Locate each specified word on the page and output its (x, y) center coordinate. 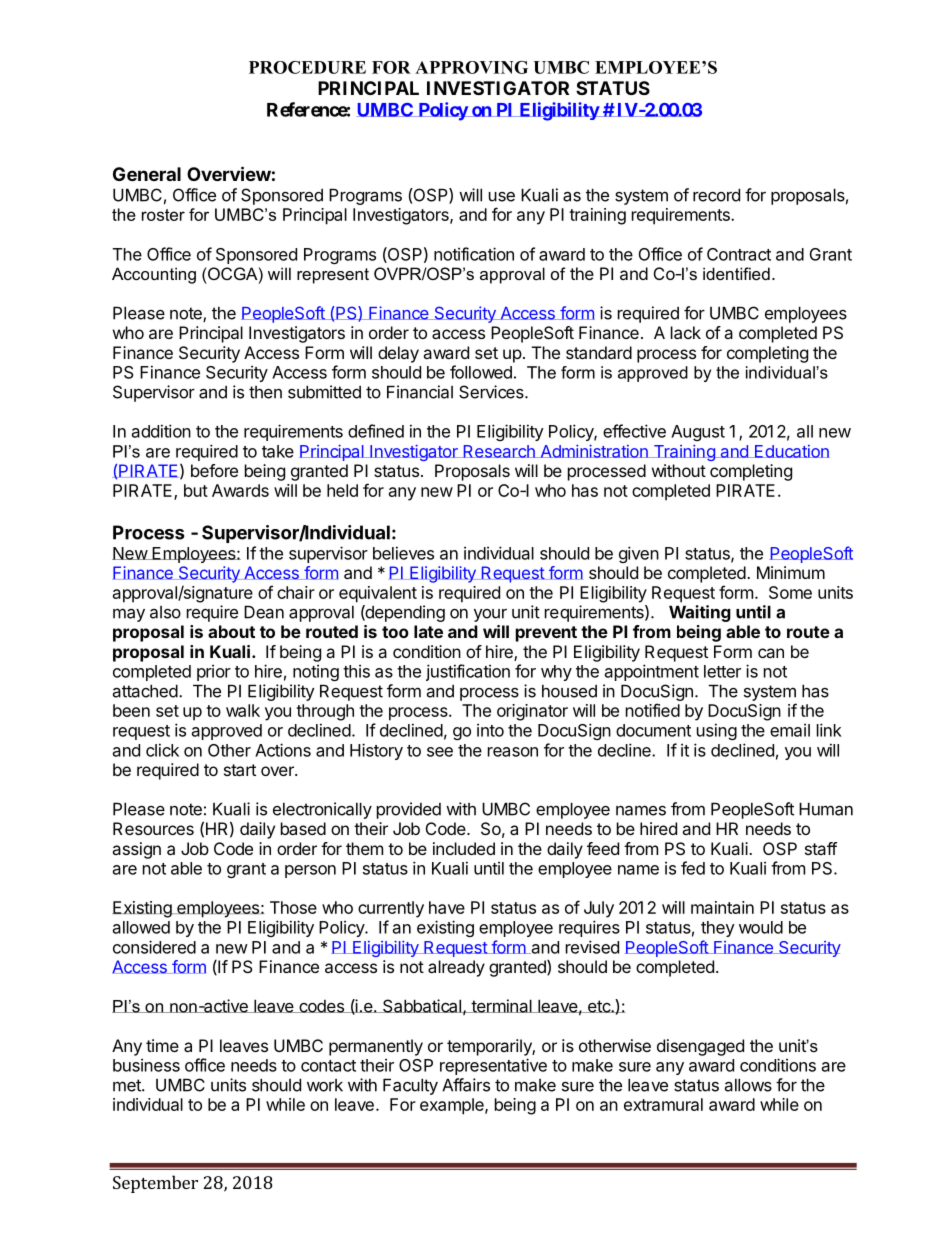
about (231, 631)
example (453, 1106)
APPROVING (471, 67)
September (155, 1184)
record (716, 195)
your (490, 615)
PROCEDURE (307, 67)
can (771, 653)
